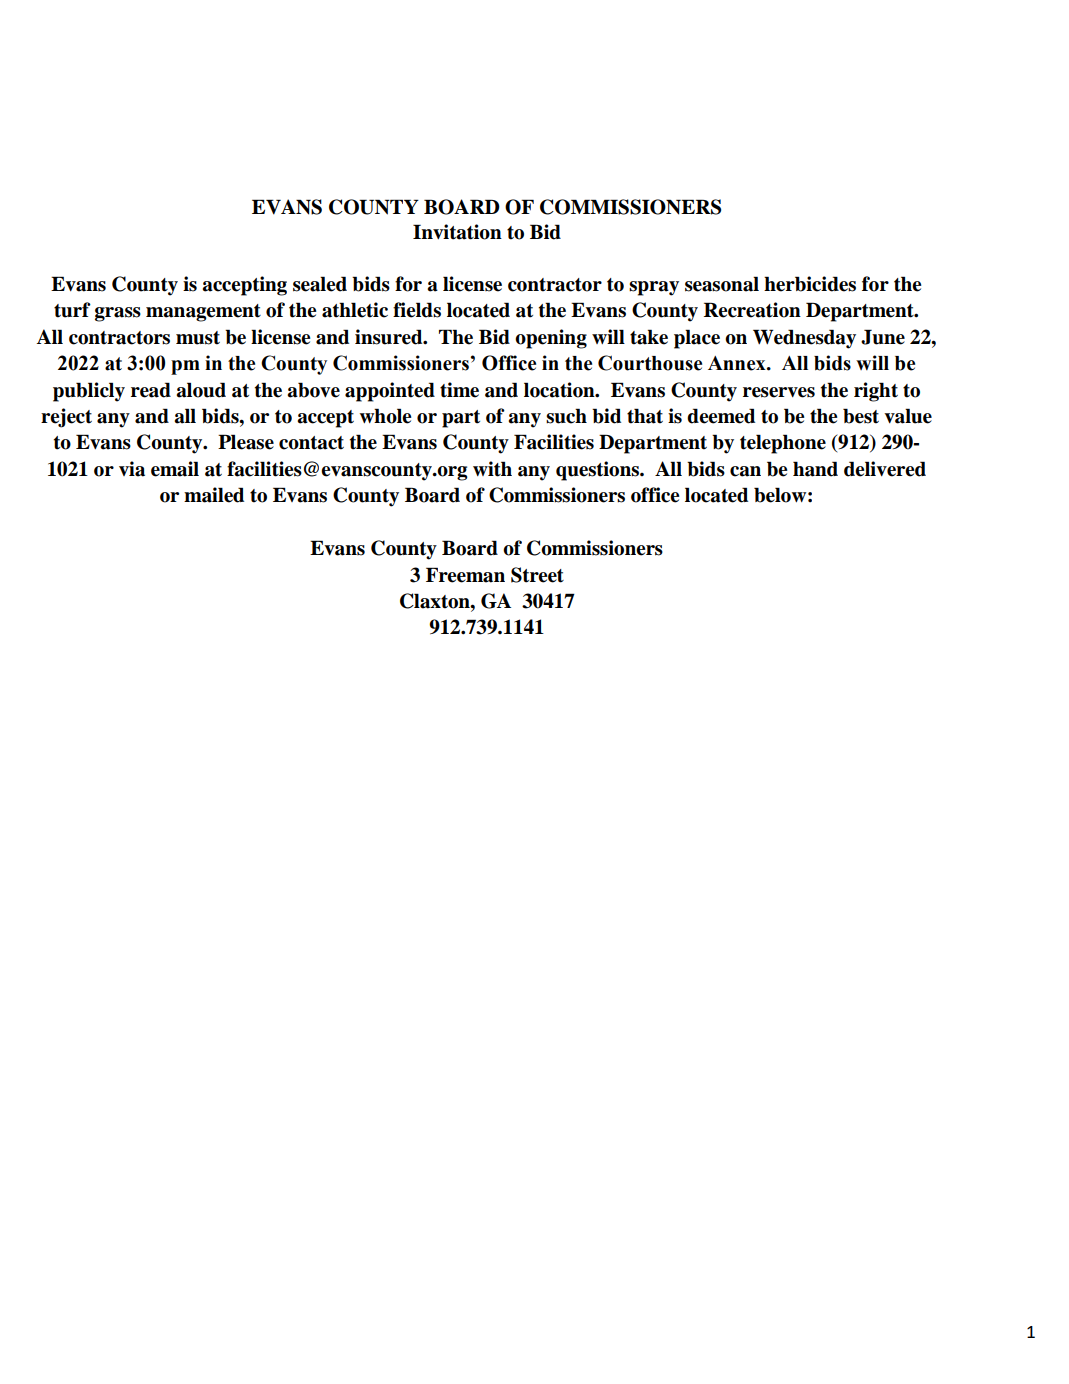 The width and height of the screenshot is (1069, 1384). What do you see at coordinates (457, 232) in the screenshot?
I see `Invitation` at bounding box center [457, 232].
